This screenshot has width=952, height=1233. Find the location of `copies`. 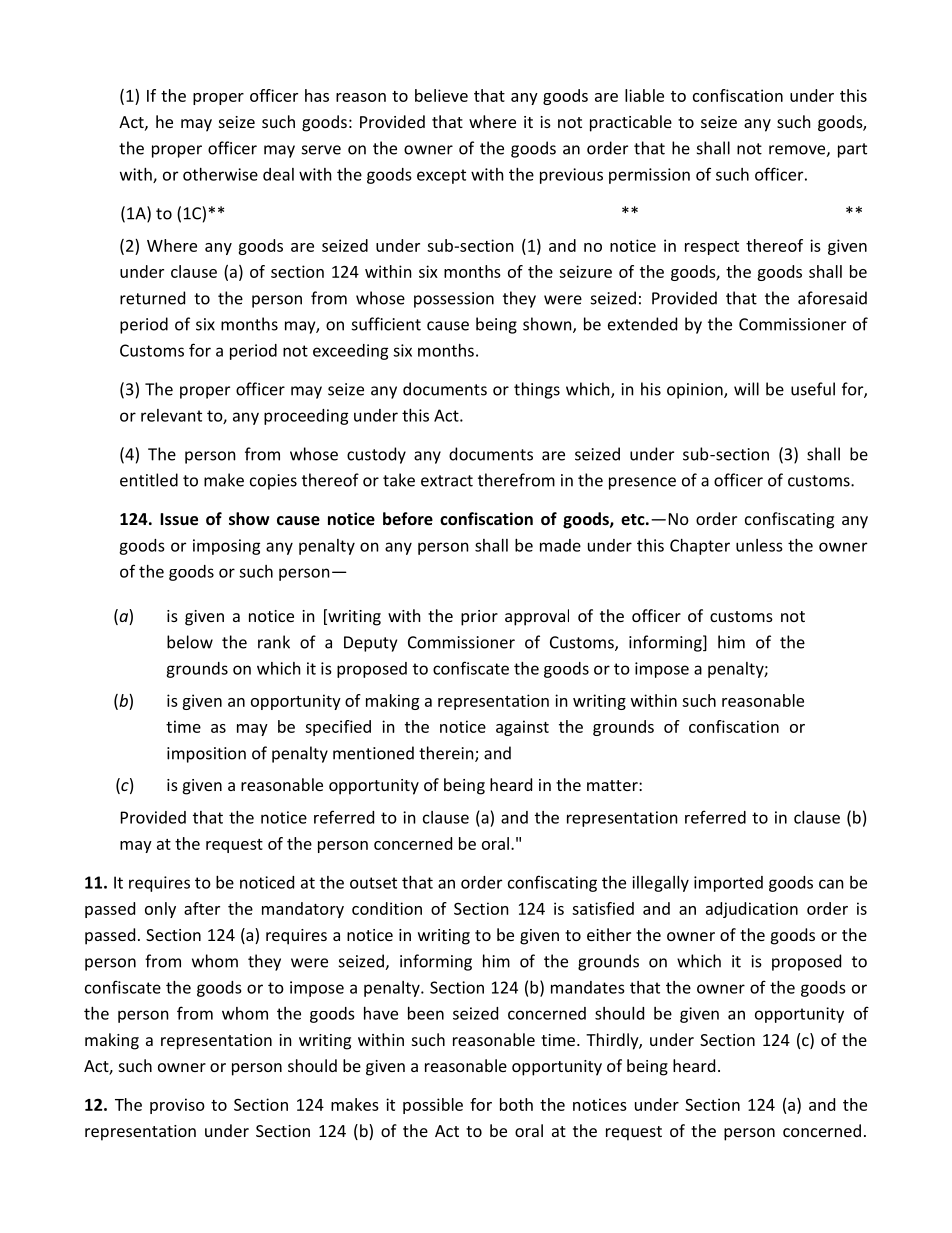

copies is located at coordinates (273, 482).
